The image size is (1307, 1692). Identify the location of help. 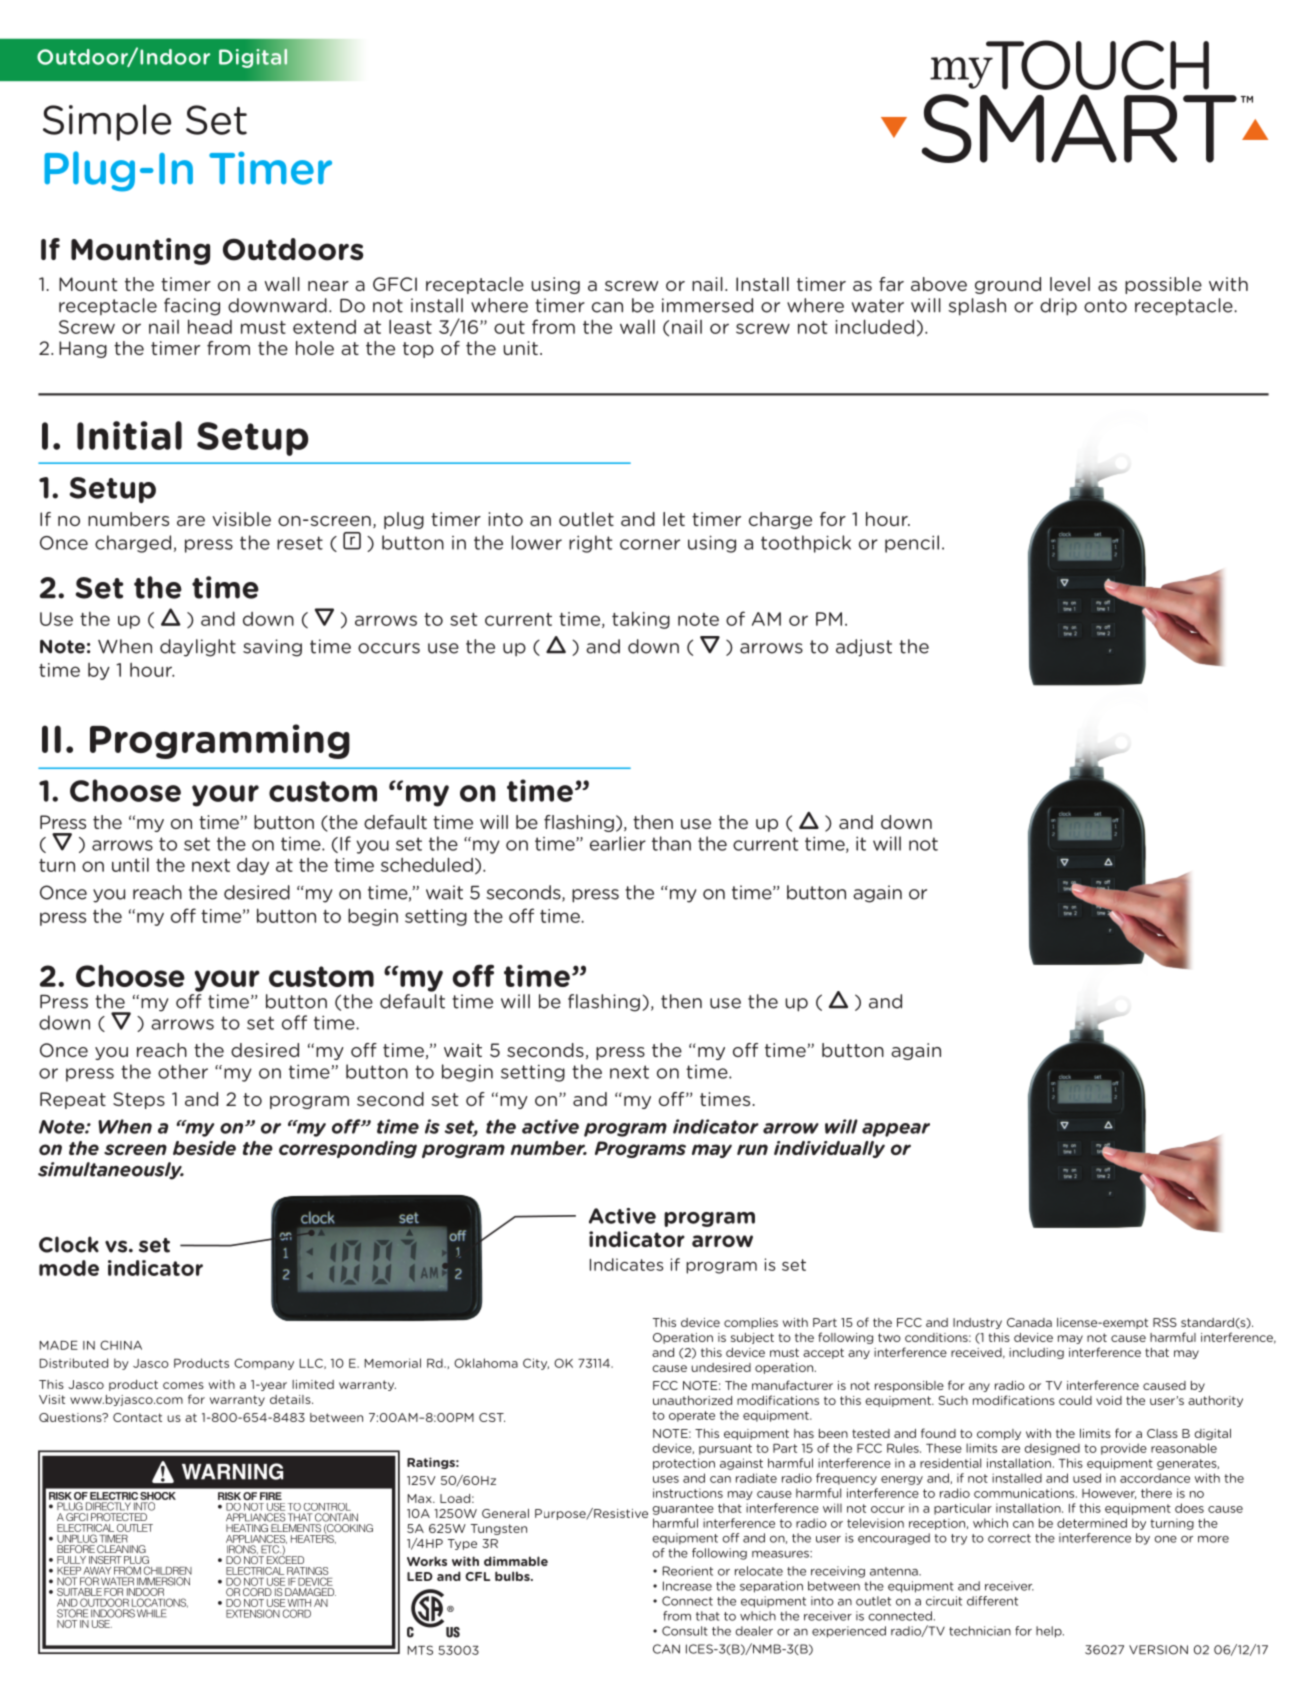
(1050, 1632).
